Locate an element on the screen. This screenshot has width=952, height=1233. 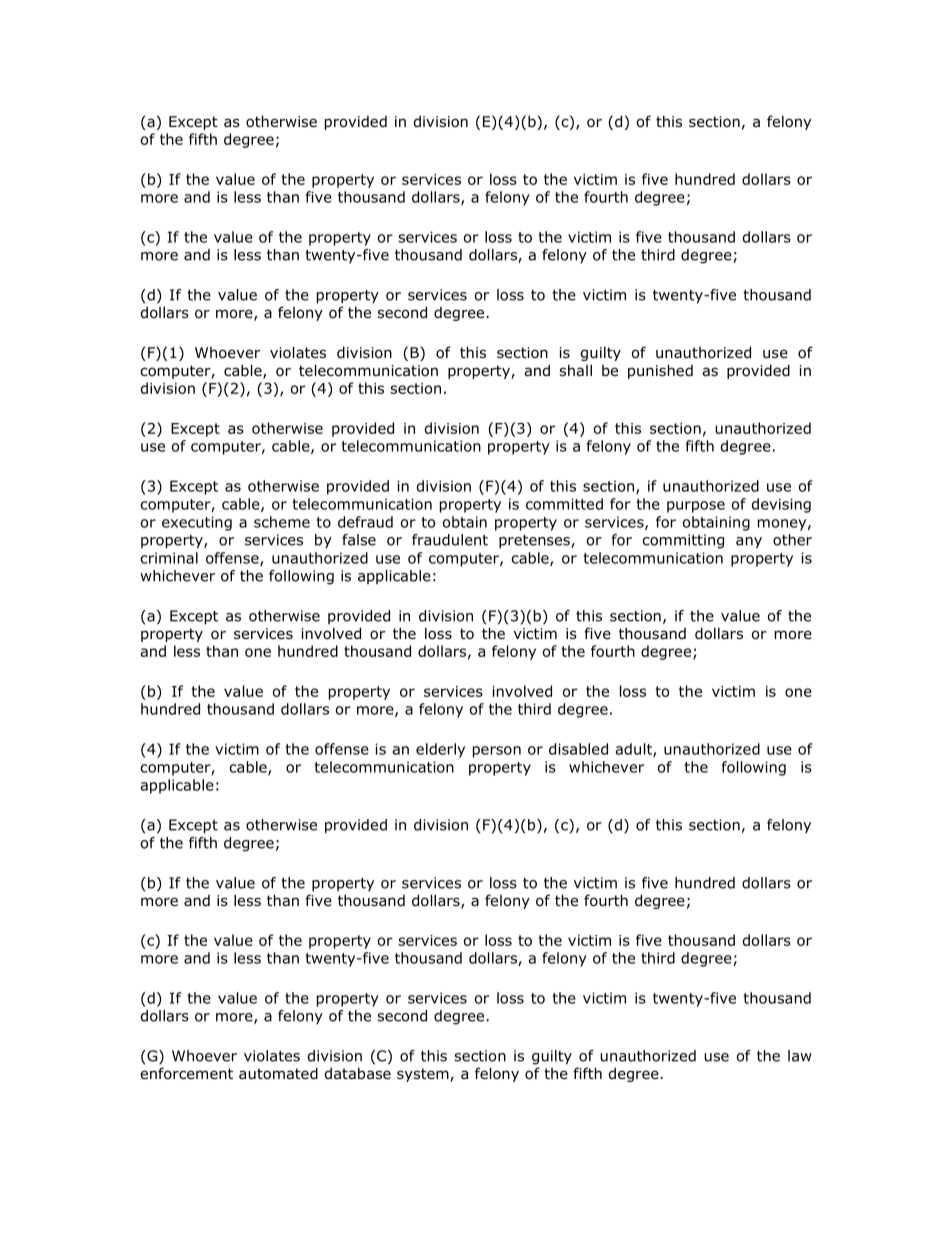
any is located at coordinates (749, 543).
